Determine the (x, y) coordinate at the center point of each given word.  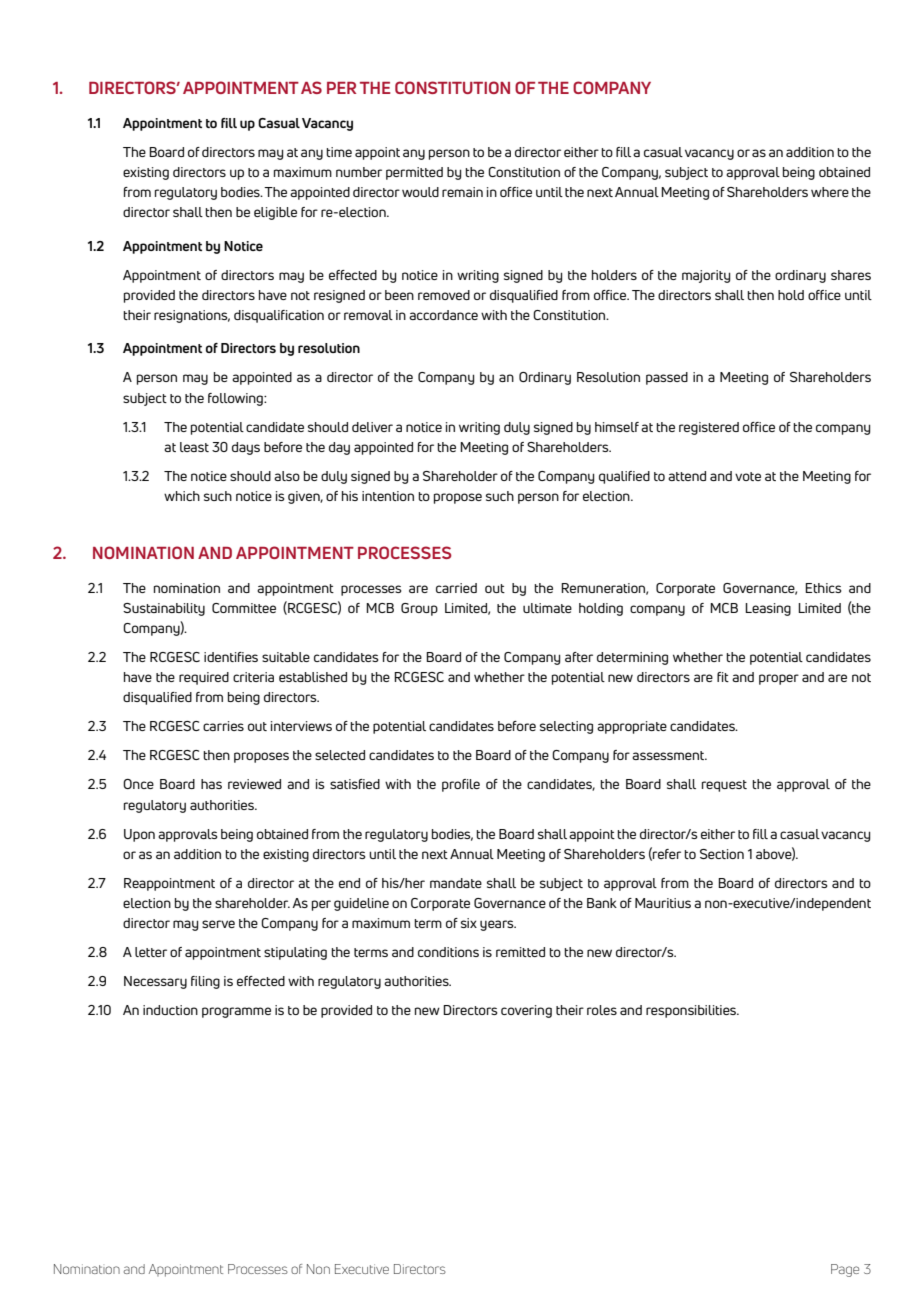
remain (462, 192)
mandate (456, 883)
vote (748, 476)
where (830, 192)
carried (456, 588)
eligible (275, 213)
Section (722, 854)
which (182, 496)
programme (236, 1012)
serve (218, 924)
